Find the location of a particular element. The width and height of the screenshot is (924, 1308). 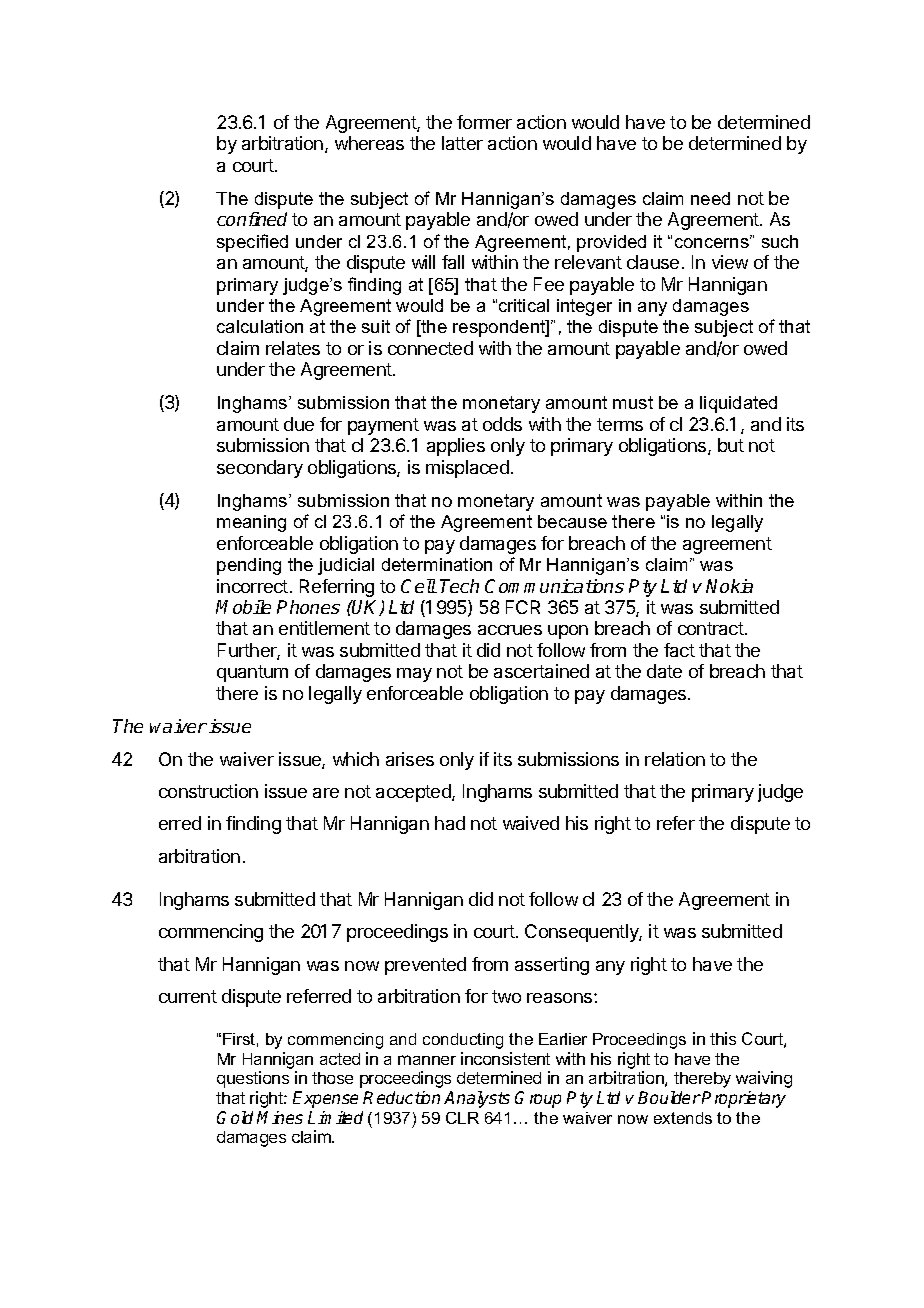

misplaced is located at coordinates (467, 469).
